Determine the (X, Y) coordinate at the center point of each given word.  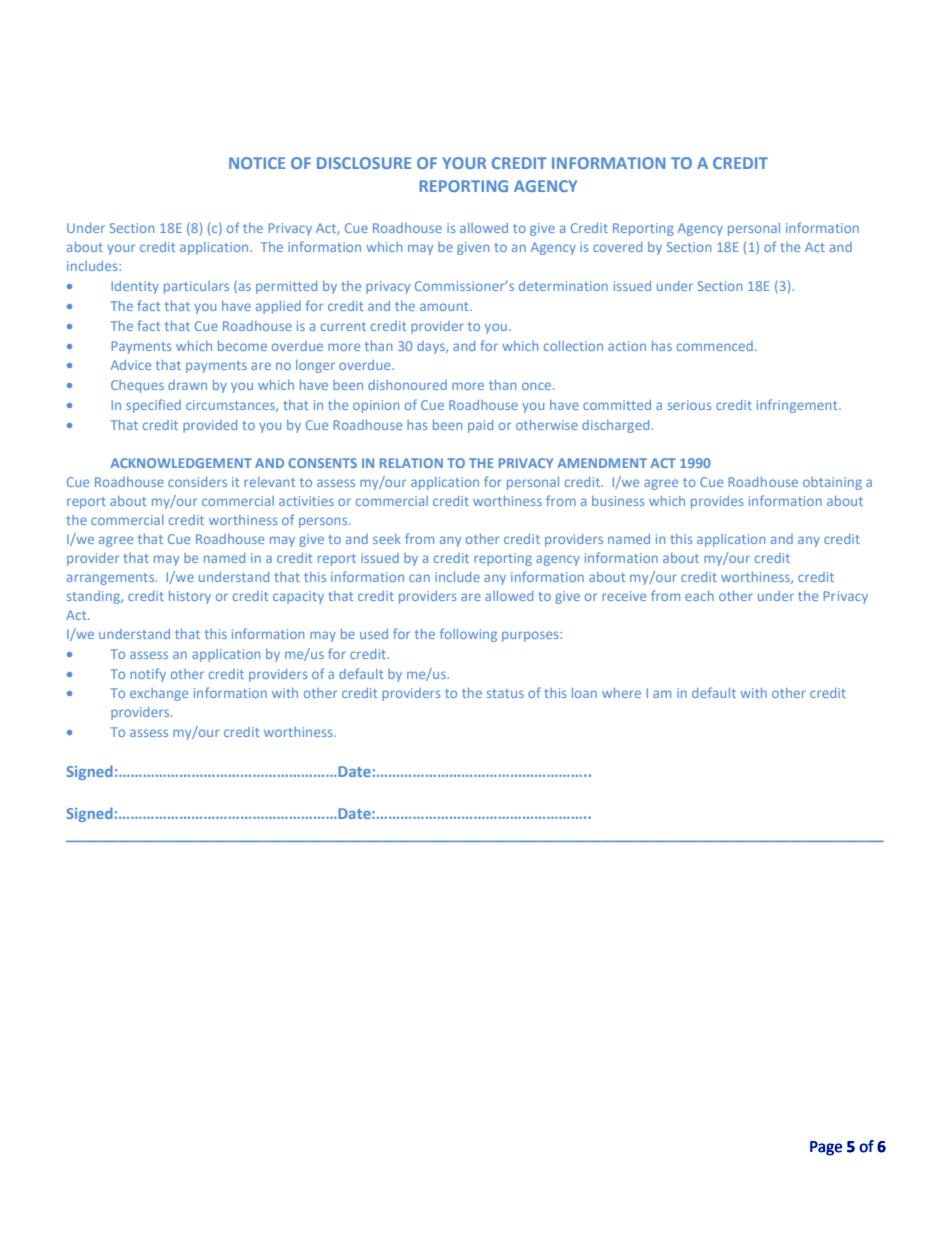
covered (617, 247)
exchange (159, 694)
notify (148, 675)
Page (826, 1148)
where (621, 693)
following (468, 635)
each (699, 596)
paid (480, 426)
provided (210, 426)
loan (584, 693)
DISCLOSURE (364, 163)
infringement (798, 406)
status (505, 693)
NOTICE (257, 163)
